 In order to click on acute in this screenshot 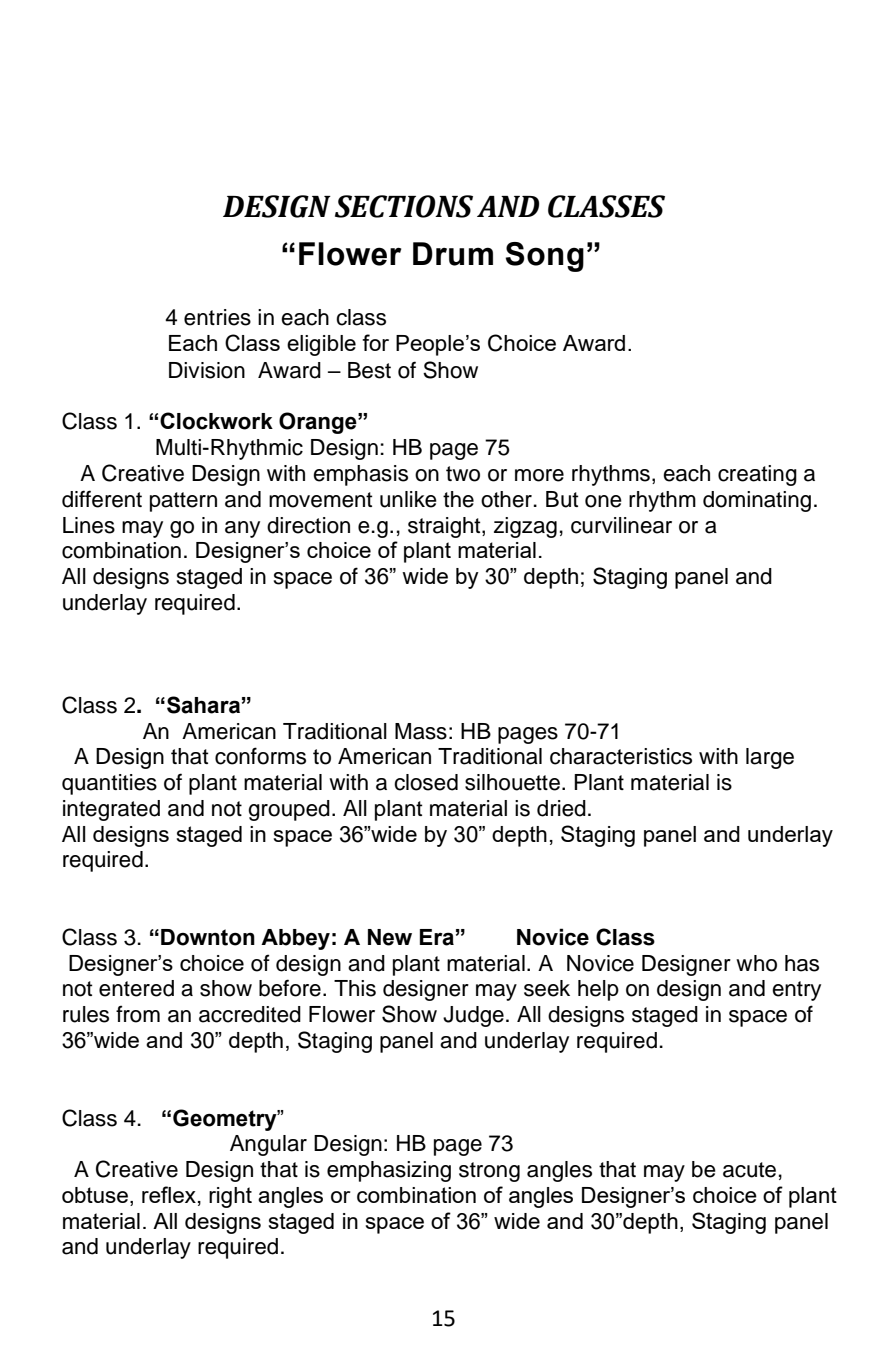, I will do `click(749, 1170)`.
